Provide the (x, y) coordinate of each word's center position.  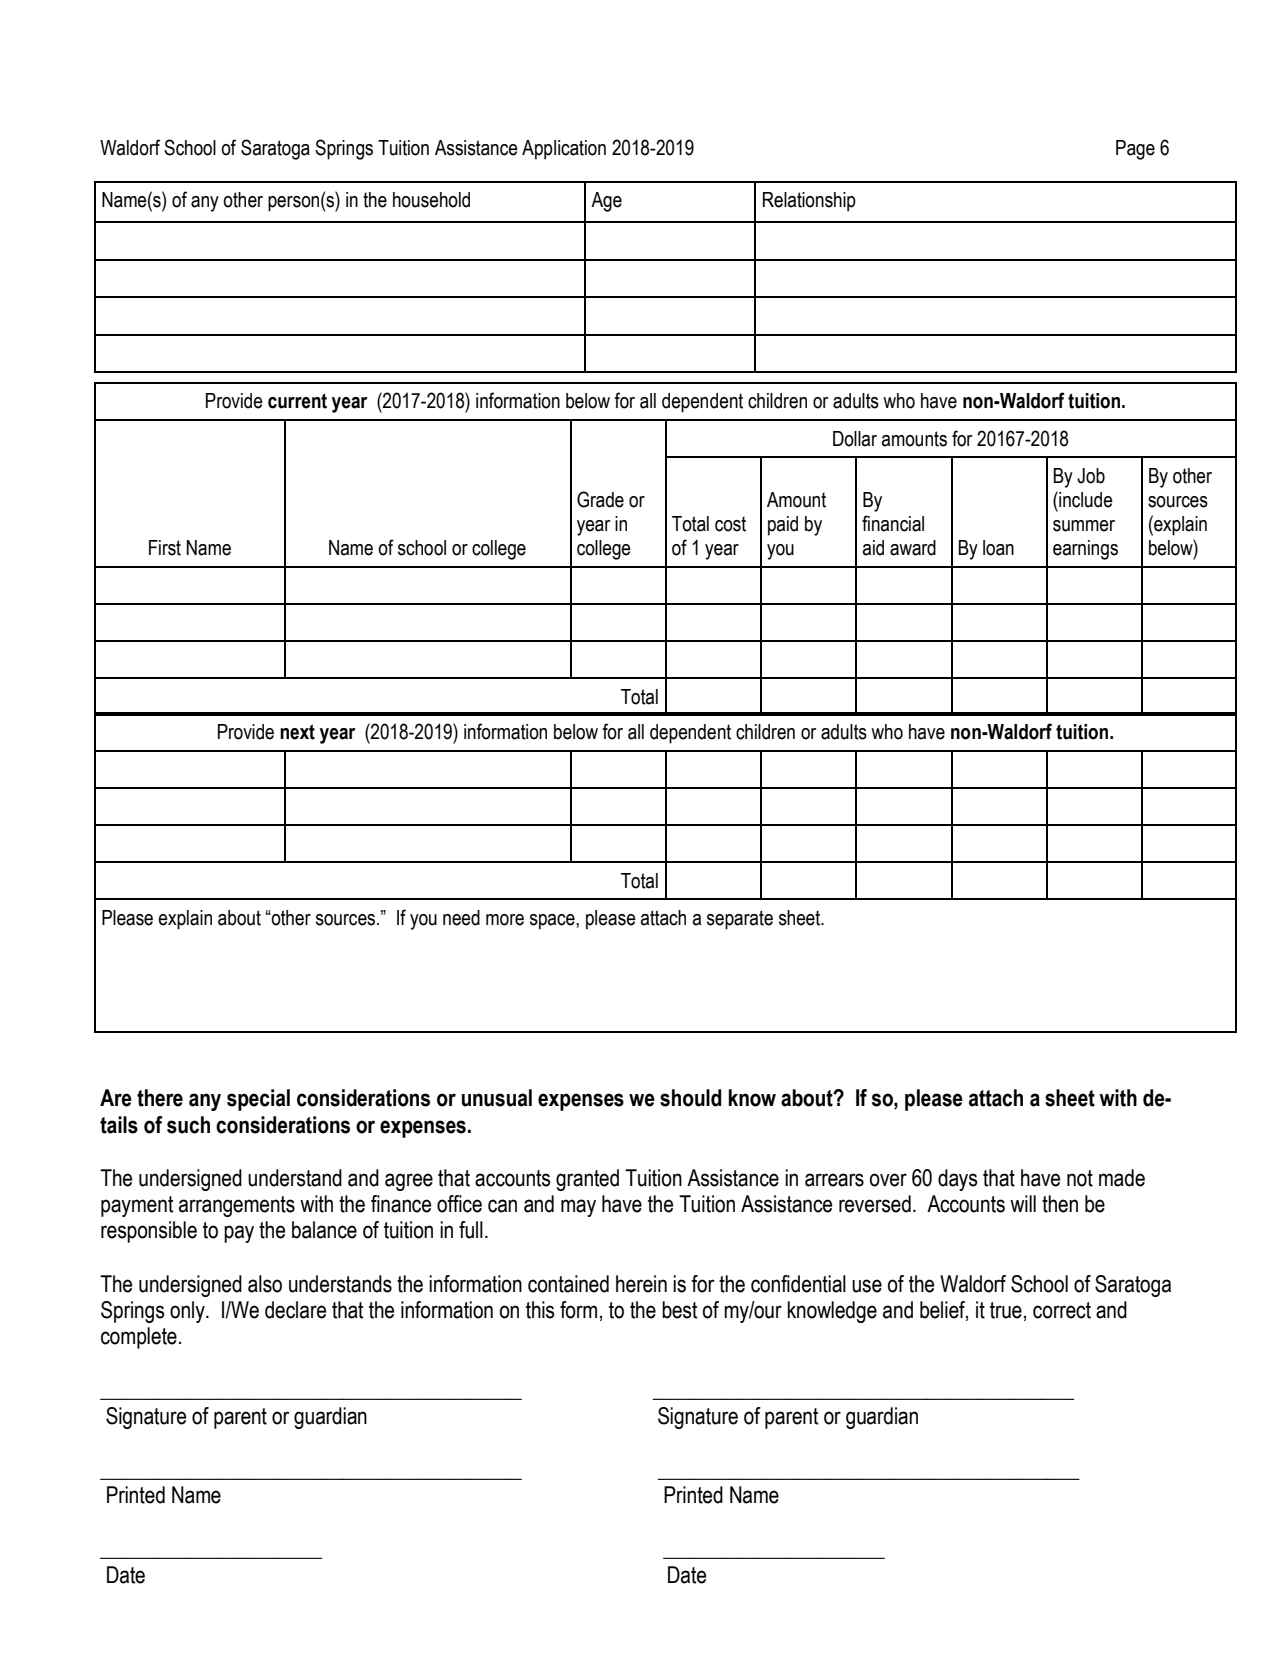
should (691, 1098)
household (431, 200)
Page (1135, 150)
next (297, 732)
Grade (600, 499)
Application (564, 150)
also (265, 1284)
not (1080, 1178)
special (258, 1100)
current (297, 401)
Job (1091, 476)
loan (998, 548)
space (553, 922)
